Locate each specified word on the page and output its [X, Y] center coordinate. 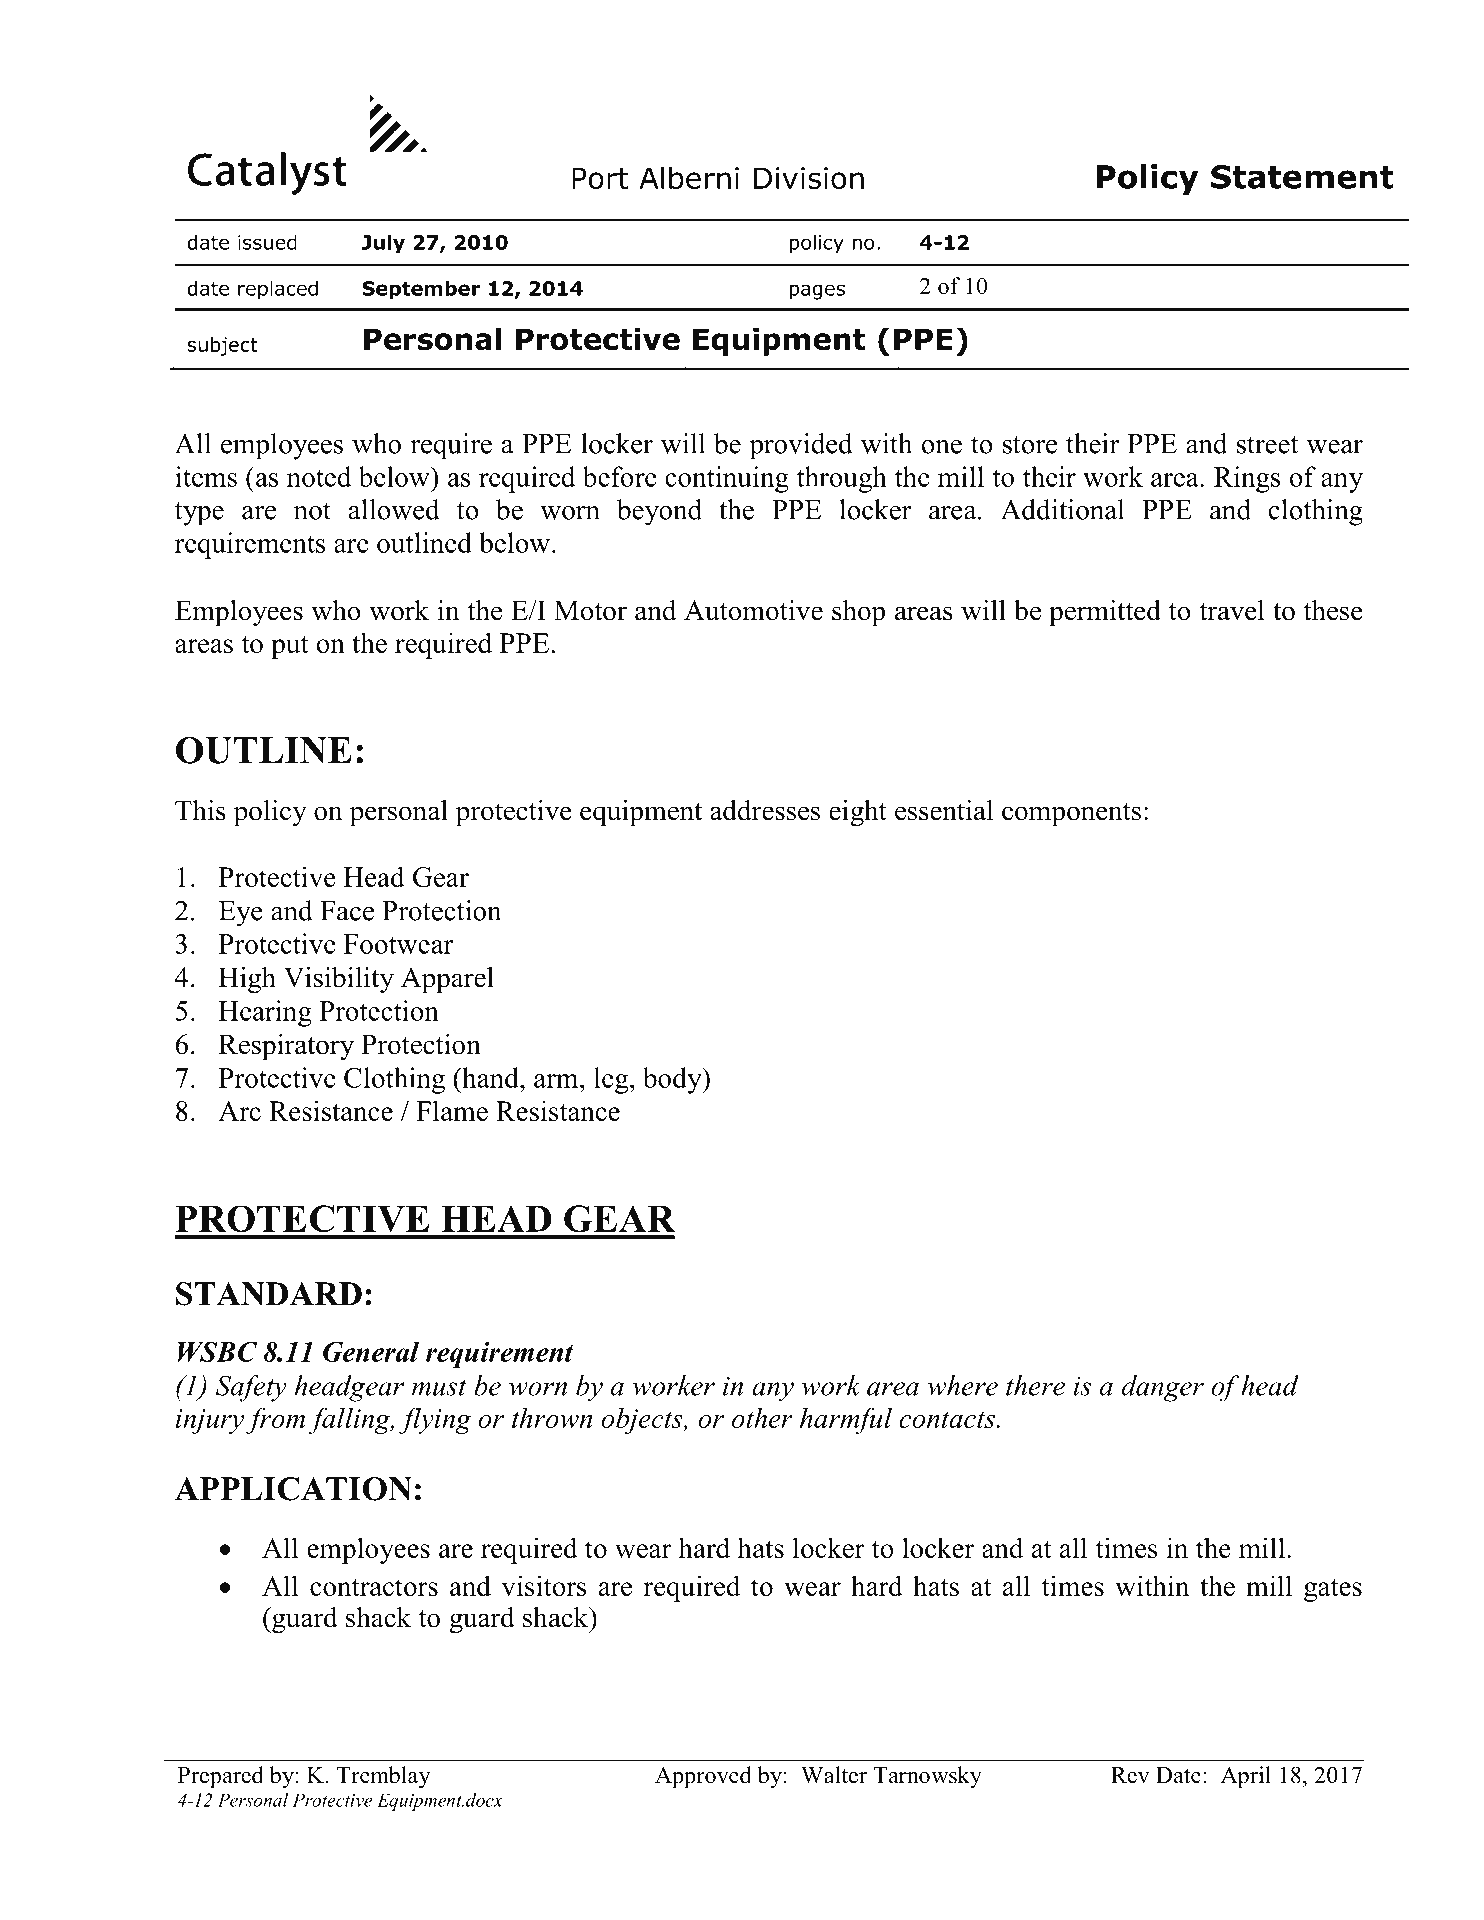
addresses [765, 810]
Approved [703, 1777]
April [1246, 1777]
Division [809, 178]
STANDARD [269, 1294]
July [383, 244]
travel [1232, 610]
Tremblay [383, 1777]
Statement [1302, 177]
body [673, 1080]
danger [1163, 1388]
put [289, 647]
